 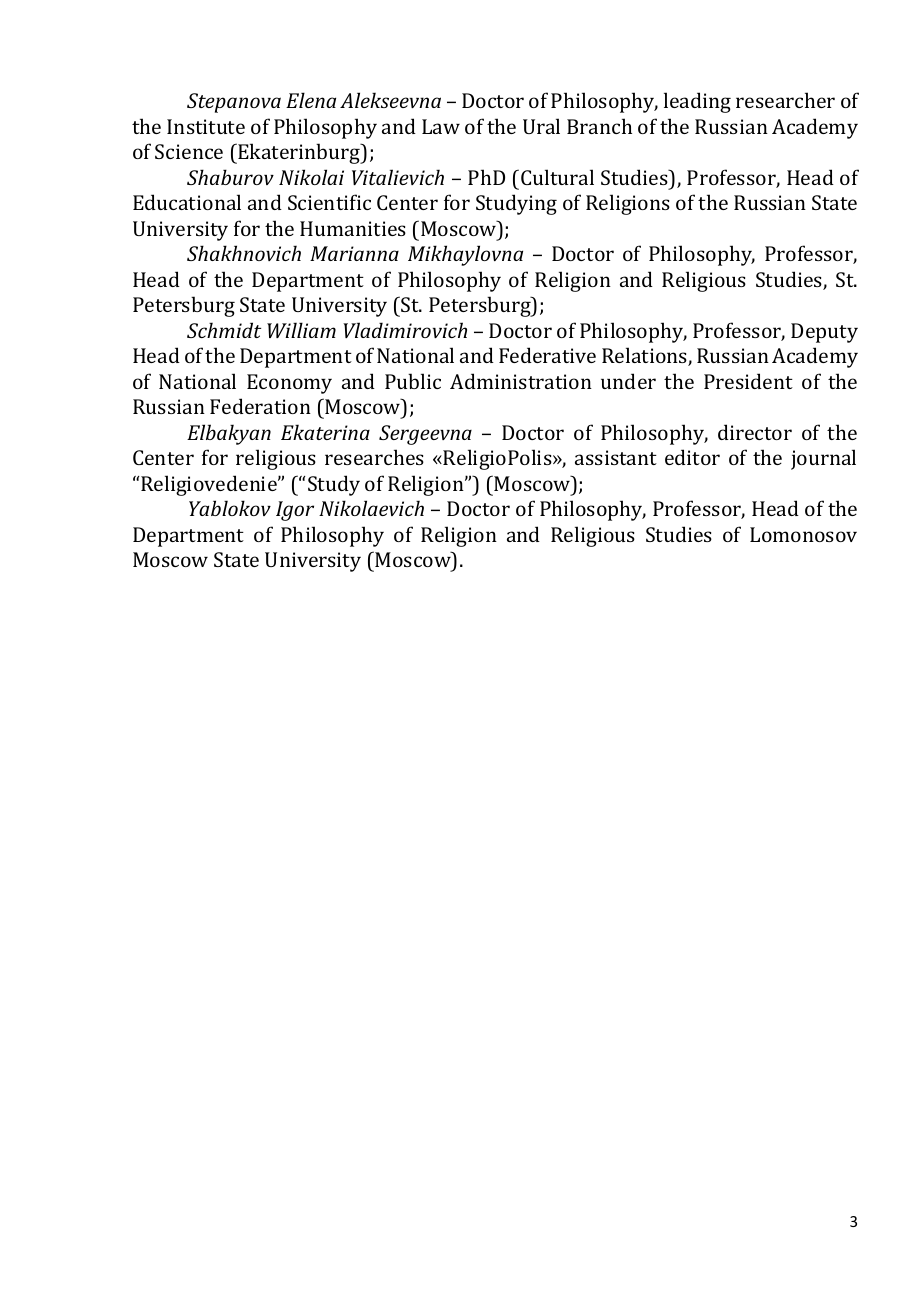 What do you see at coordinates (748, 381) in the image?
I see `President` at bounding box center [748, 381].
